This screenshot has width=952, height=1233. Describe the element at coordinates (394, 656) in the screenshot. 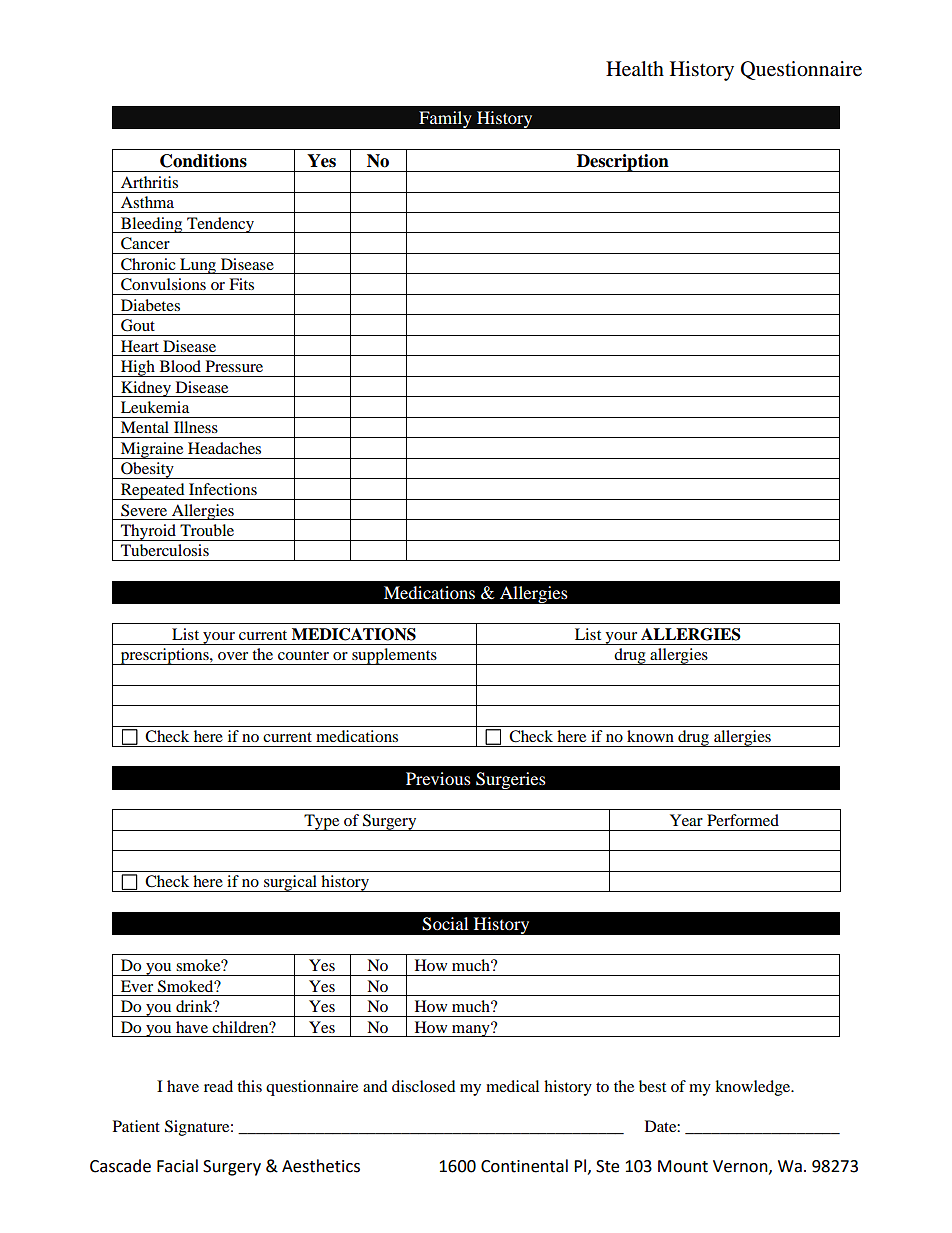

I see `supplements` at that location.
